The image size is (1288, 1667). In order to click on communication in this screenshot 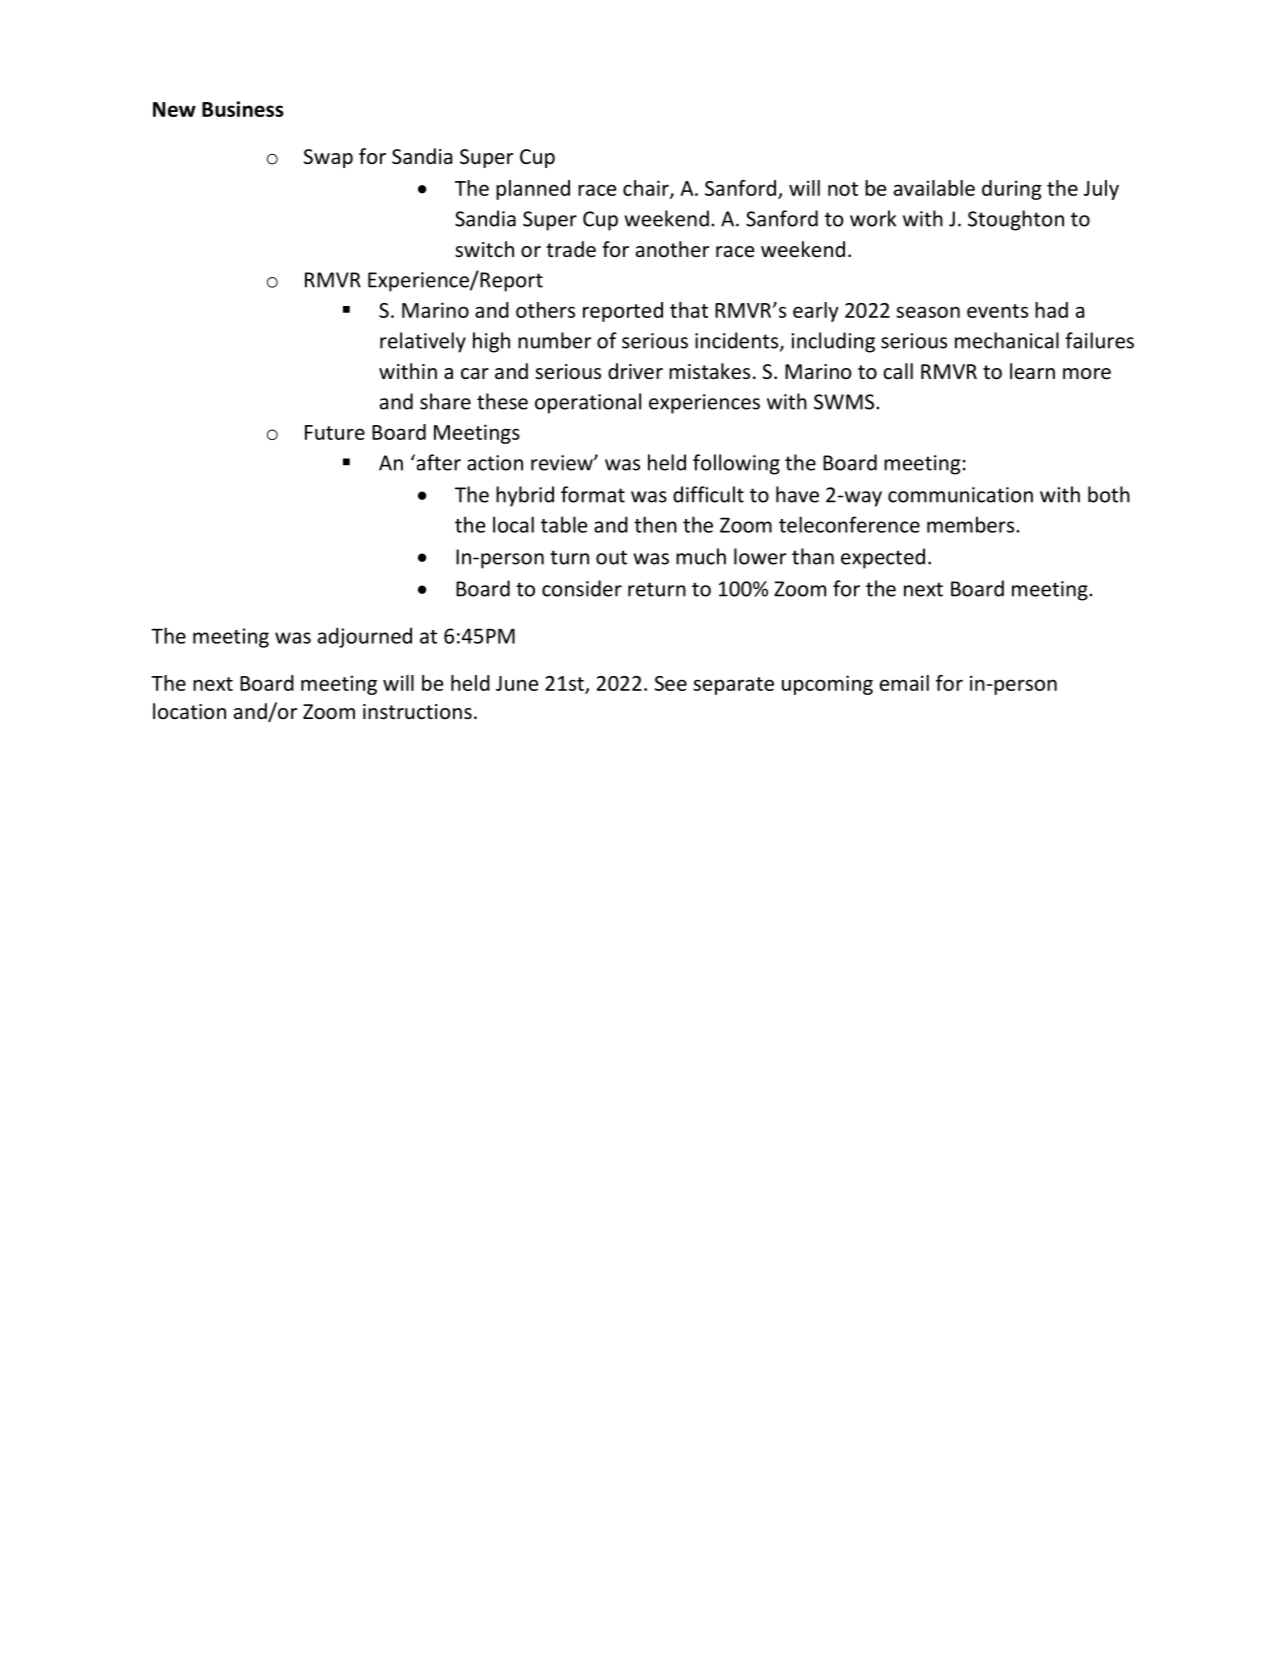, I will do `click(960, 495)`.
